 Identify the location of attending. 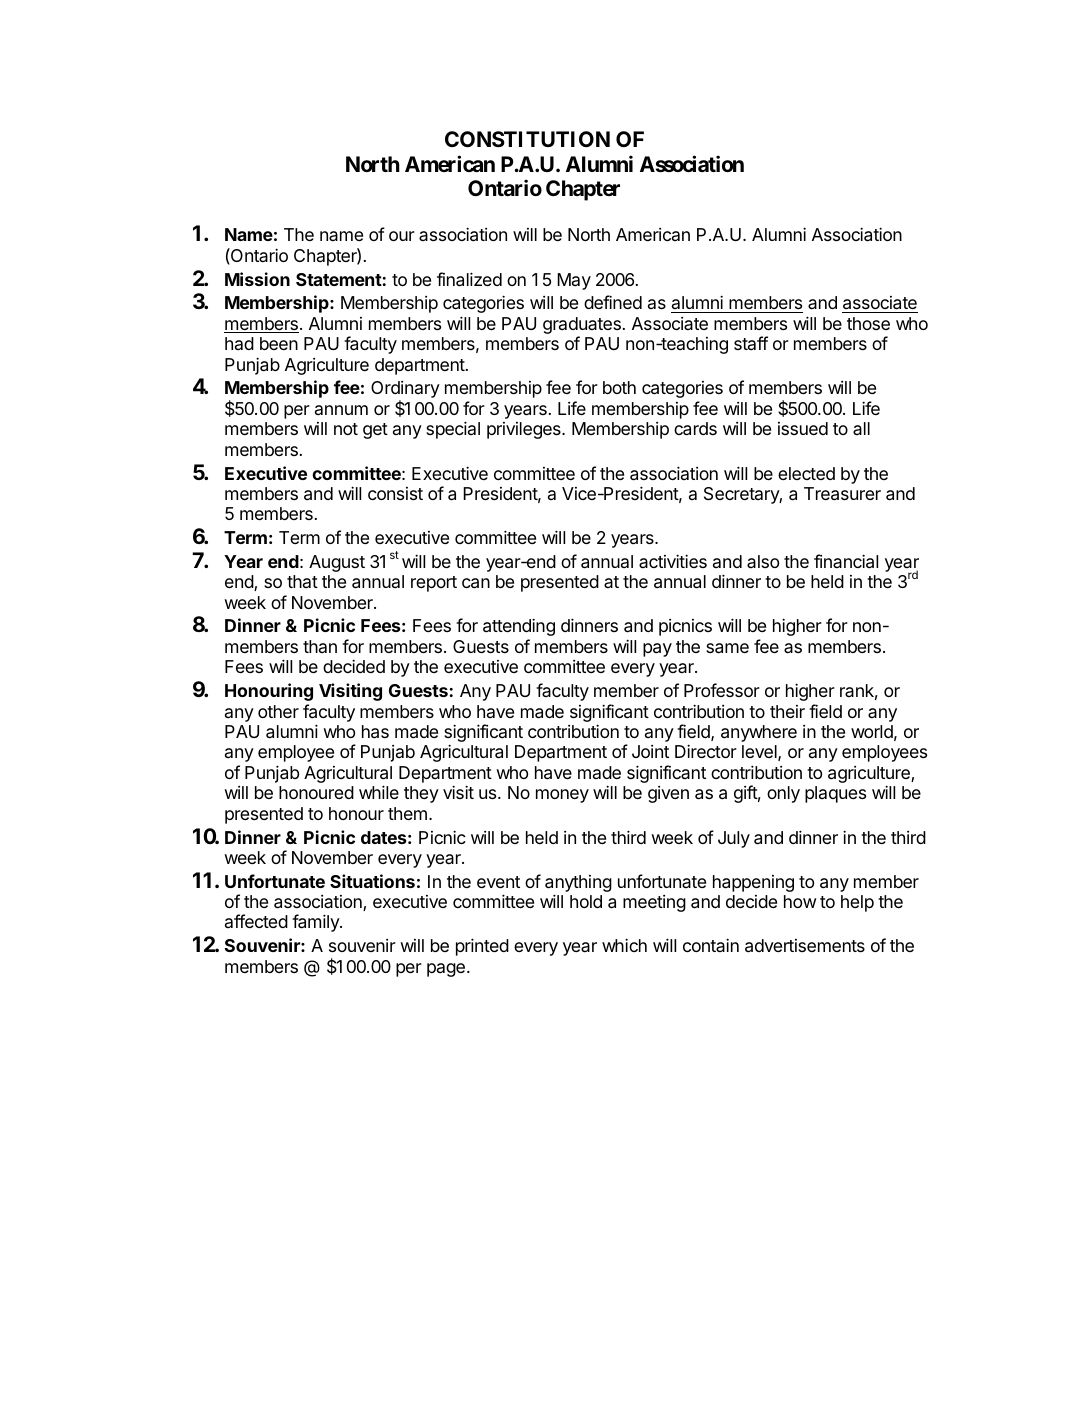
(519, 627).
